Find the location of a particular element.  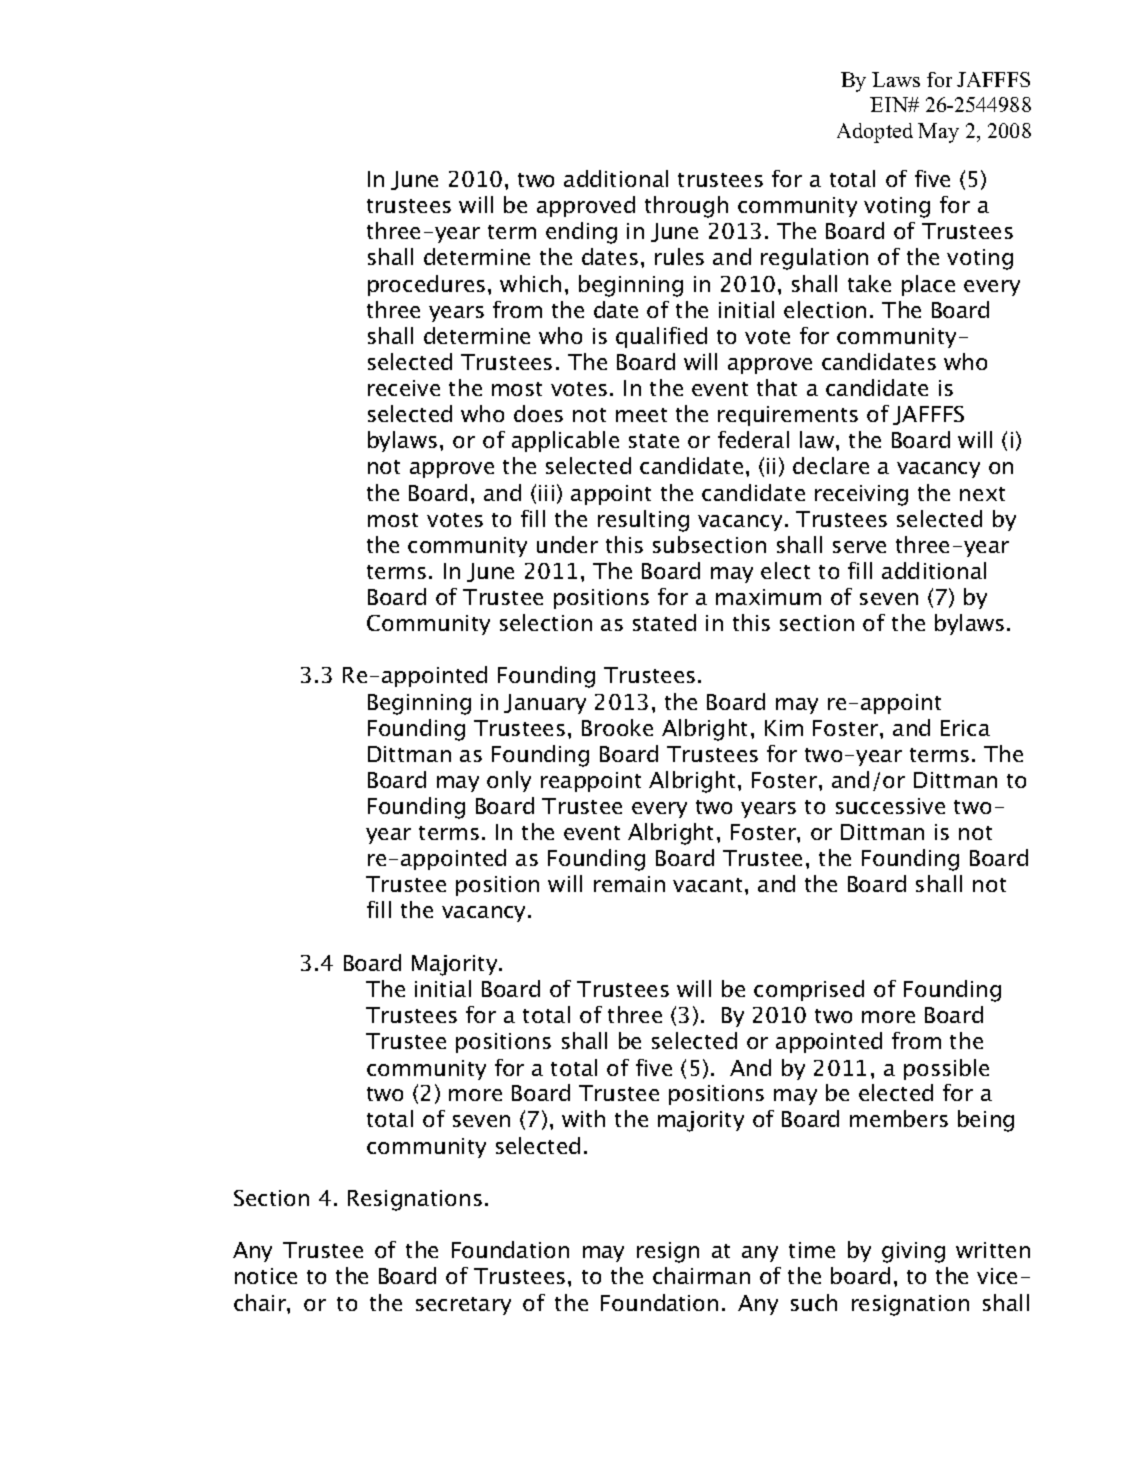

procedures is located at coordinates (426, 285).
